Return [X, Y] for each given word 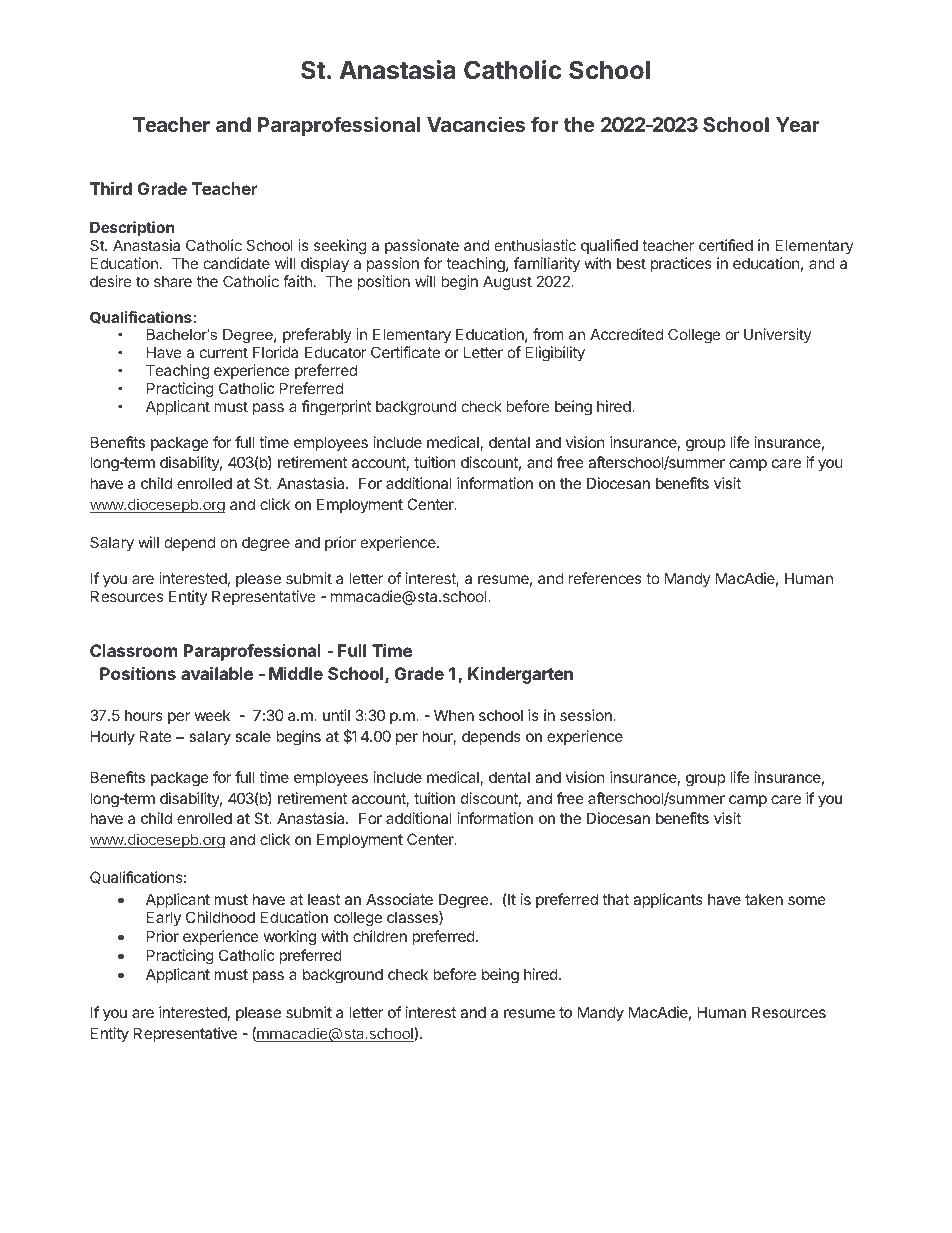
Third [111, 188]
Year [798, 124]
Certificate [405, 352]
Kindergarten [520, 675]
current [224, 352]
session [587, 715]
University [778, 335]
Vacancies [476, 124]
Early [164, 918]
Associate [399, 899]
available [217, 673]
